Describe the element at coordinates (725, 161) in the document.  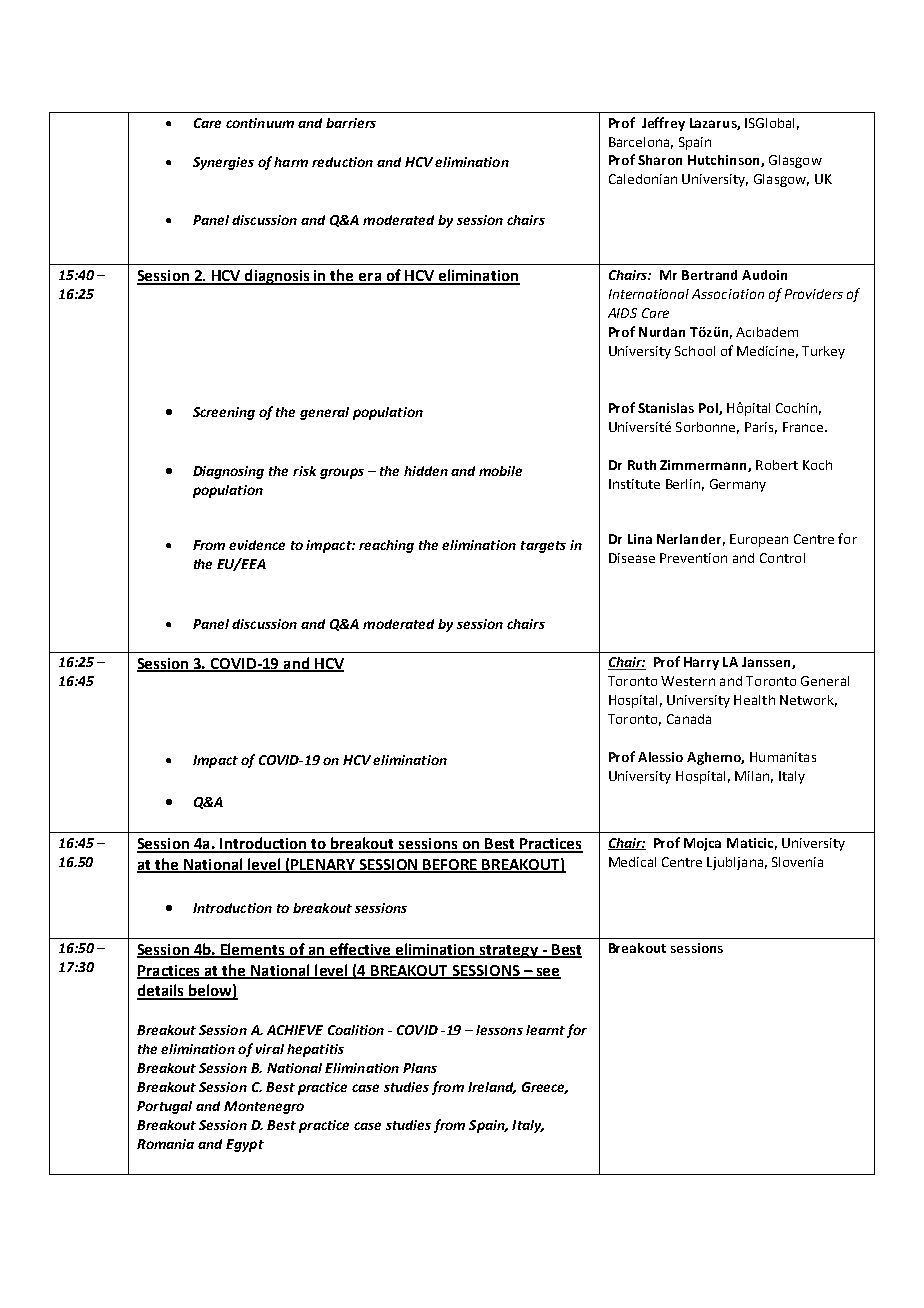
I see `Hutchinson` at that location.
